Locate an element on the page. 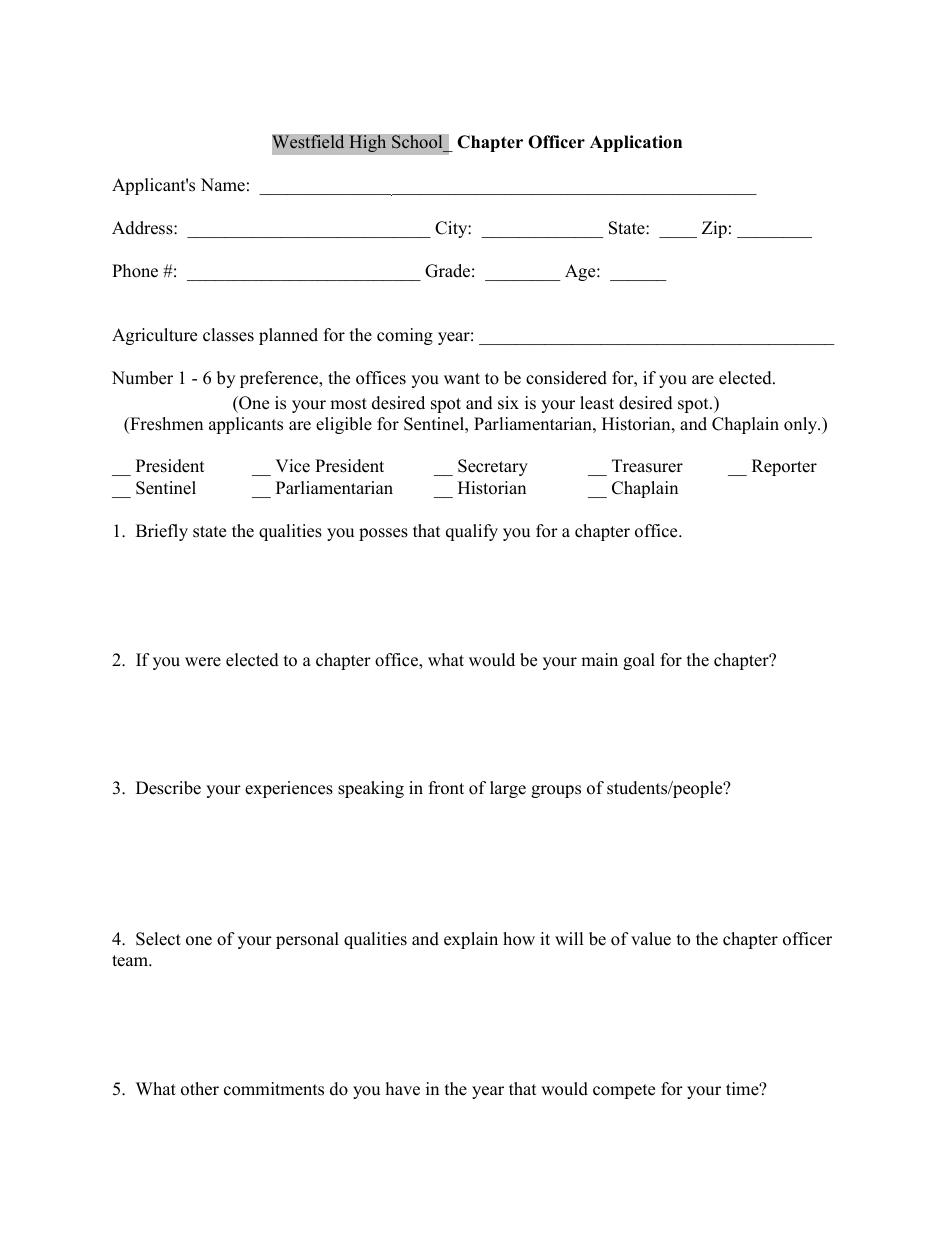  Name is located at coordinates (223, 185).
